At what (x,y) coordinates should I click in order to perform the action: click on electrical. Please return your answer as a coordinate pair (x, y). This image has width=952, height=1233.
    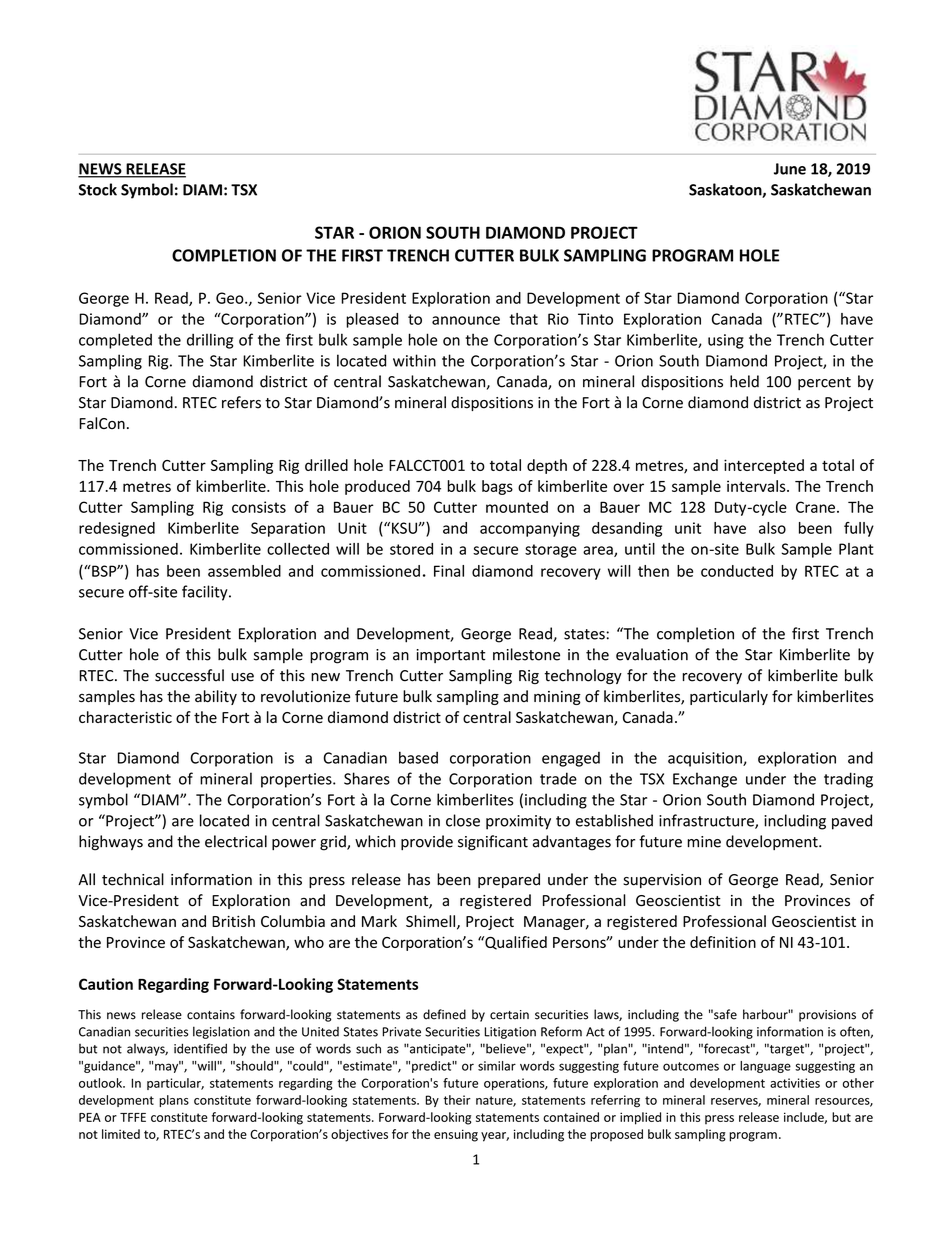
    Looking at the image, I should click on (236, 841).
